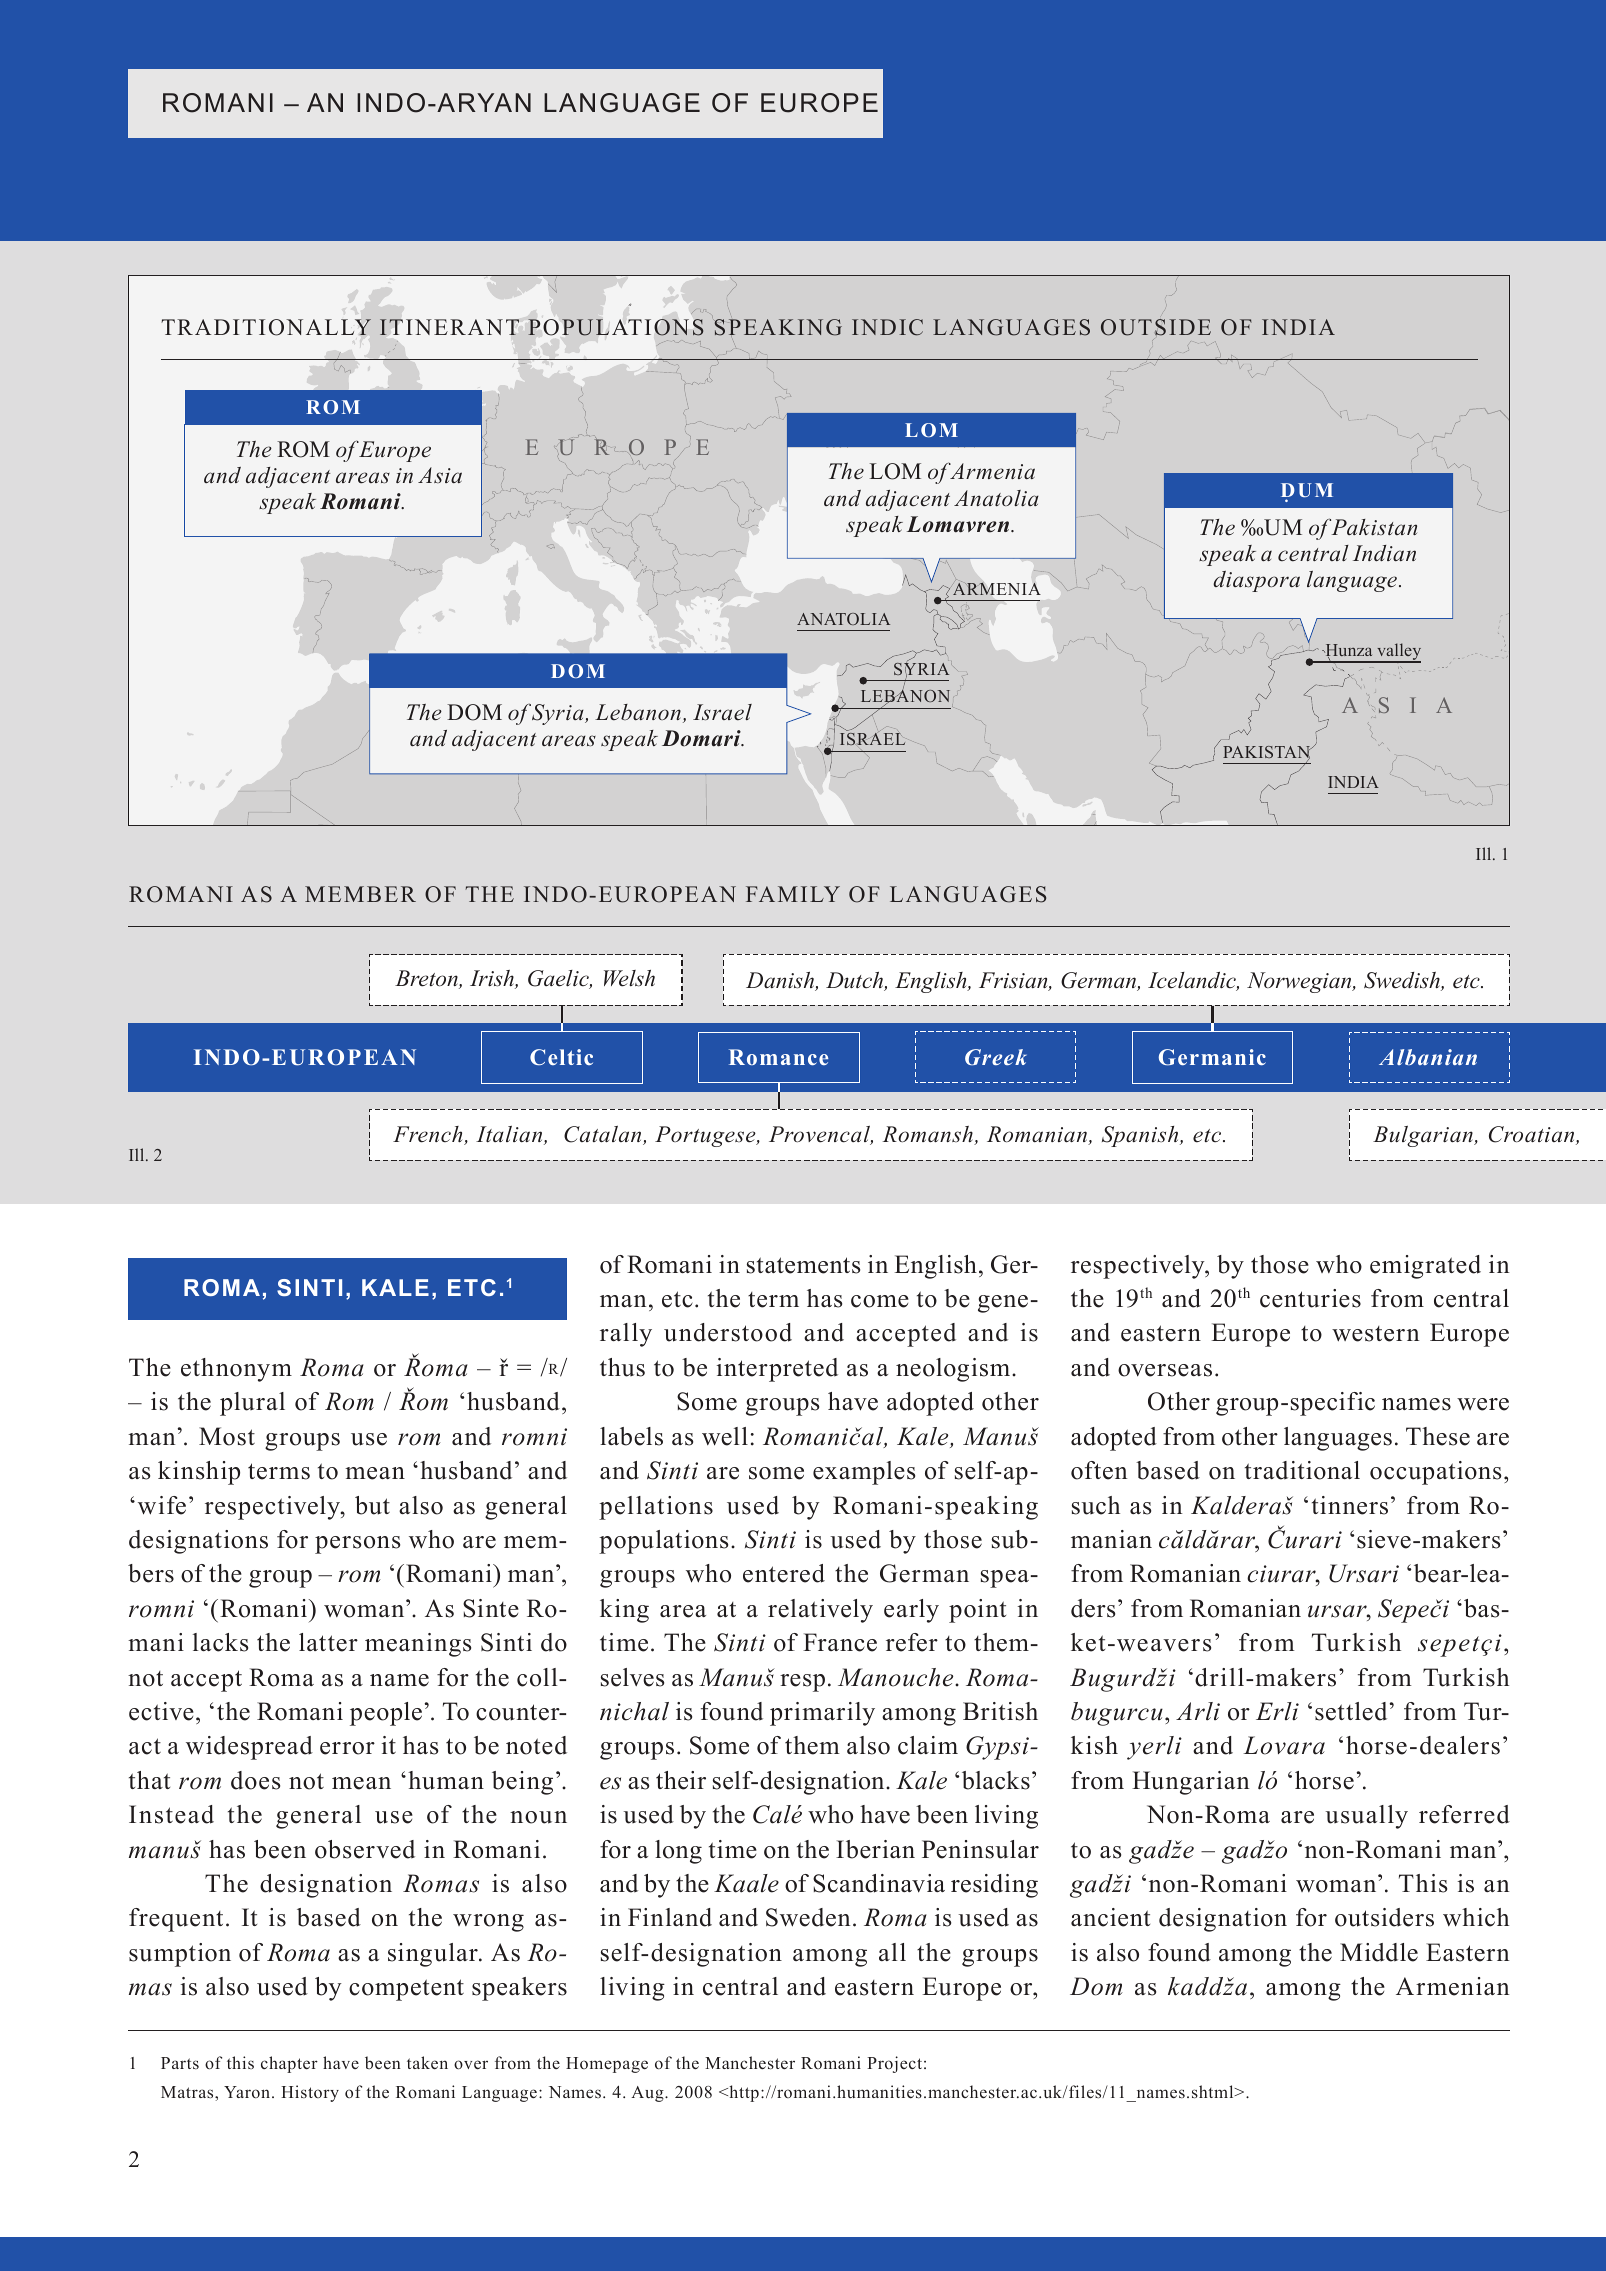 The image size is (1606, 2271). Describe the element at coordinates (449, 327) in the document. I see `ITINERANT` at that location.
